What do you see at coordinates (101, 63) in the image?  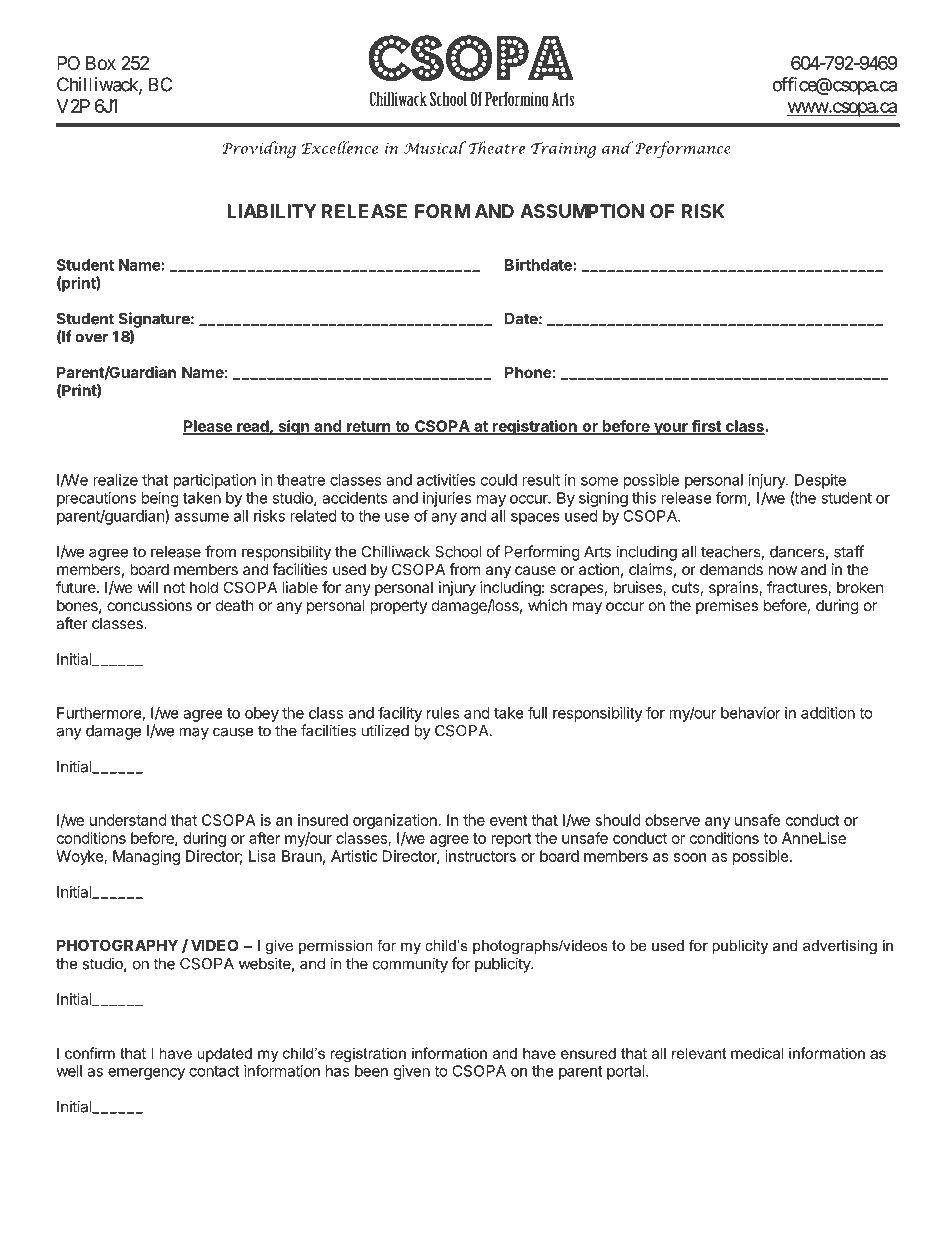 I see `Box` at bounding box center [101, 63].
